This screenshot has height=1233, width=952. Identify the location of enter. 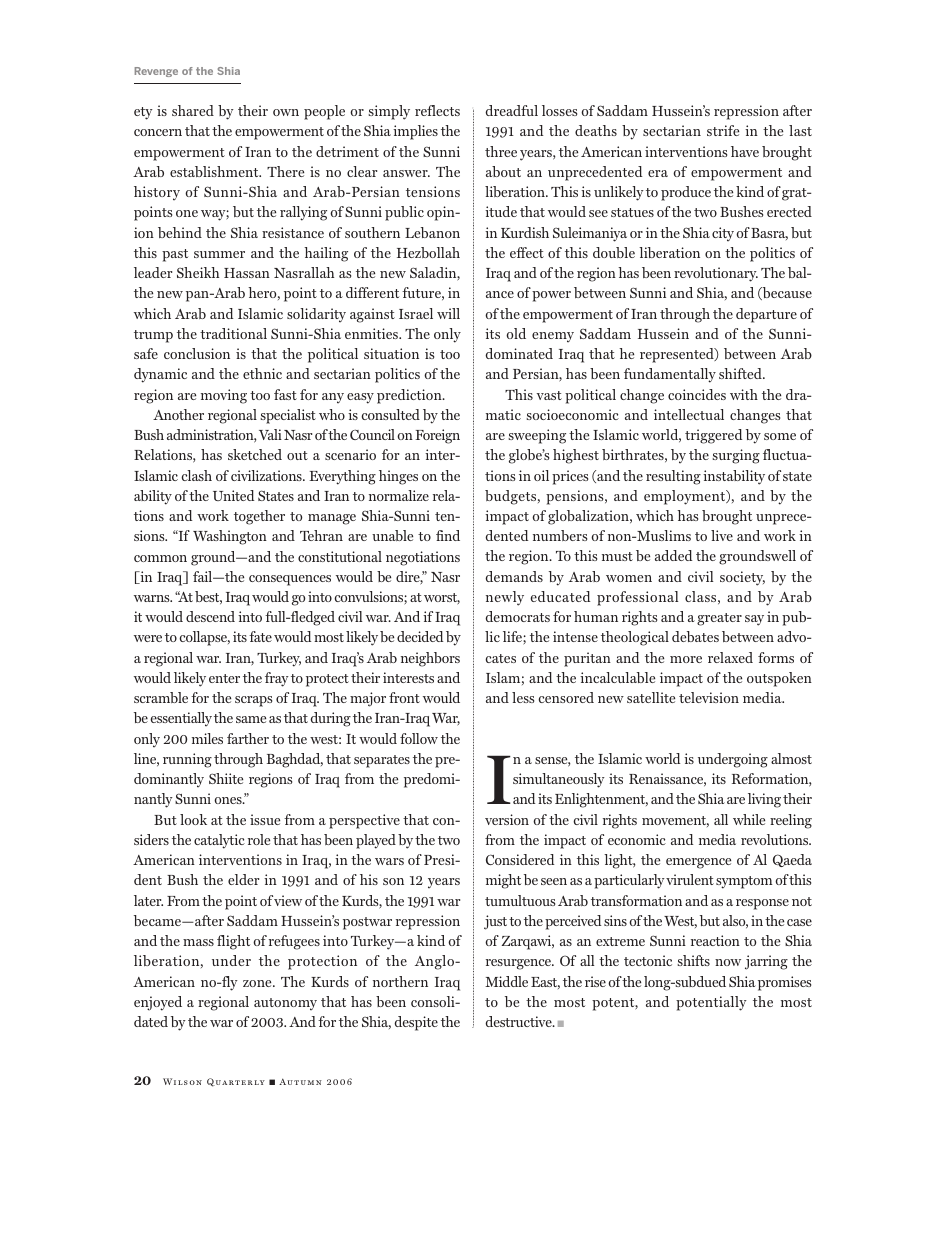
(224, 678).
